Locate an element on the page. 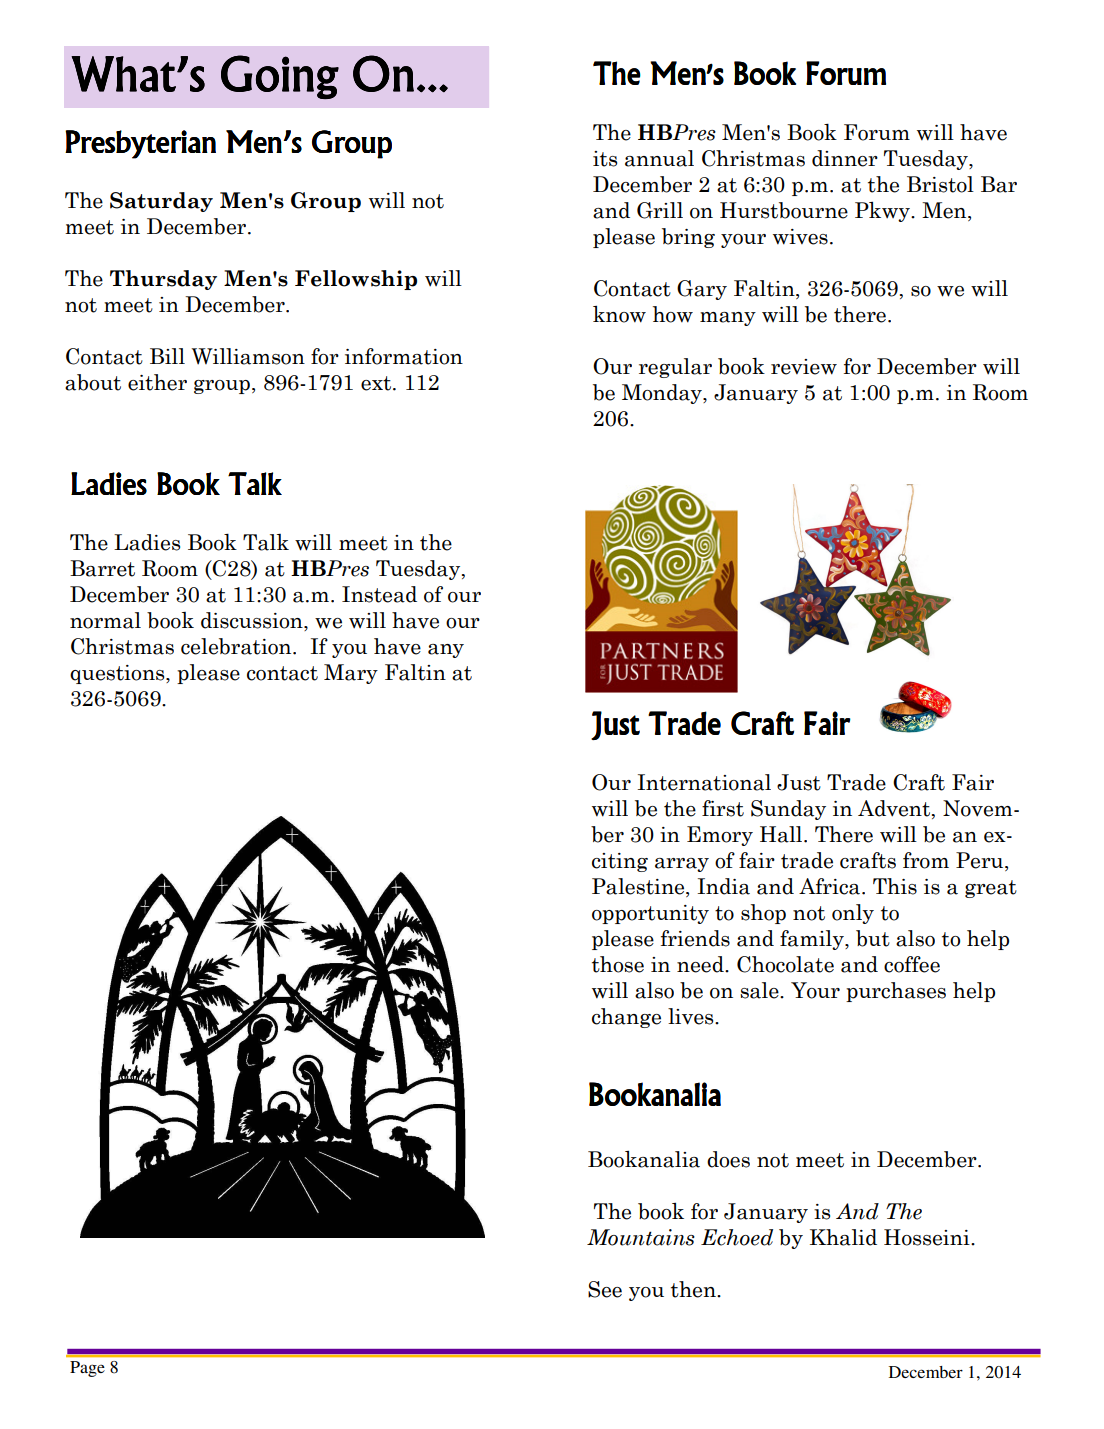 This document has height=1429, width=1104. those is located at coordinates (618, 964).
